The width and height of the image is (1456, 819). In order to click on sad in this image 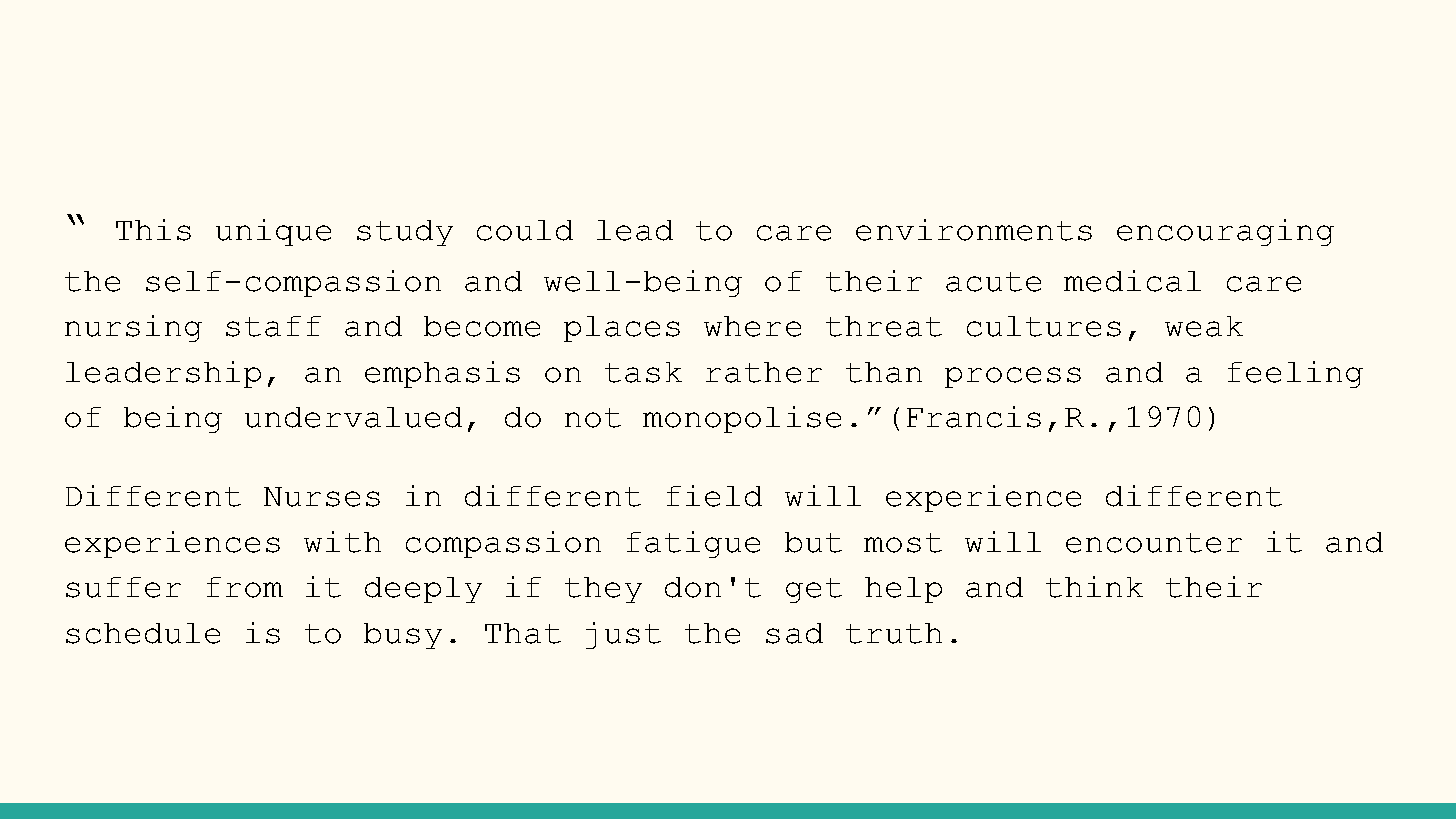, I will do `click(794, 633)`.
